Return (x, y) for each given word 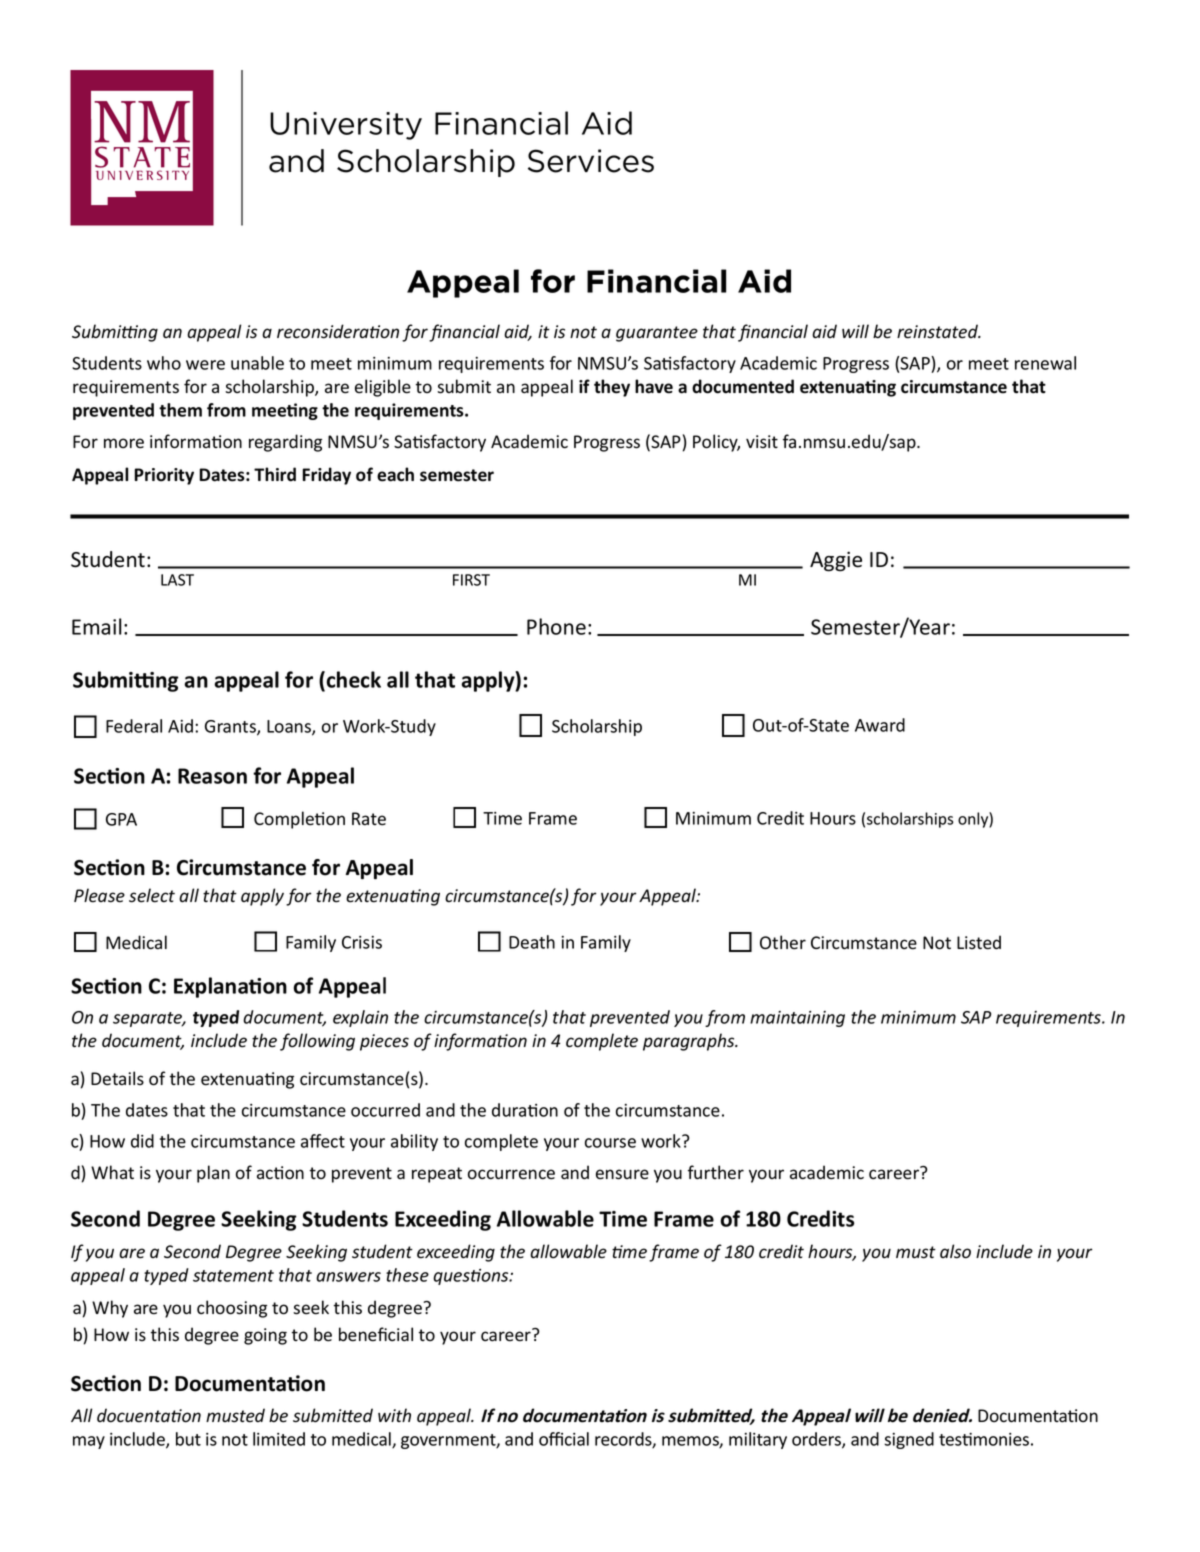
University (346, 126)
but (188, 1439)
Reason (212, 776)
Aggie (836, 561)
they (612, 388)
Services (591, 161)
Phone (556, 626)
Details (117, 1078)
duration (525, 1110)
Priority (164, 476)
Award (880, 725)
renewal (1045, 363)
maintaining (797, 1019)
